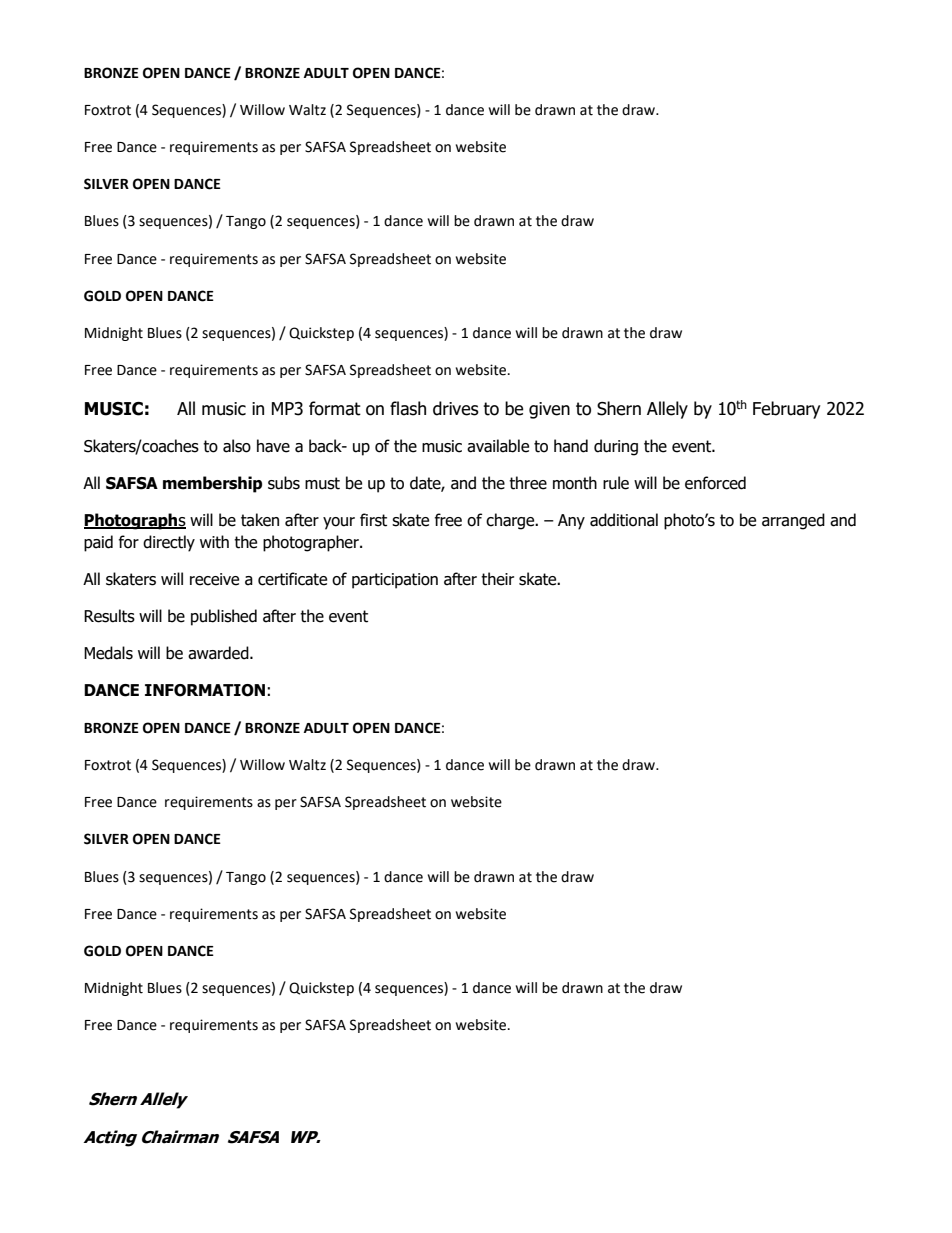  Describe the element at coordinates (214, 542) in the screenshot. I see `with` at that location.
